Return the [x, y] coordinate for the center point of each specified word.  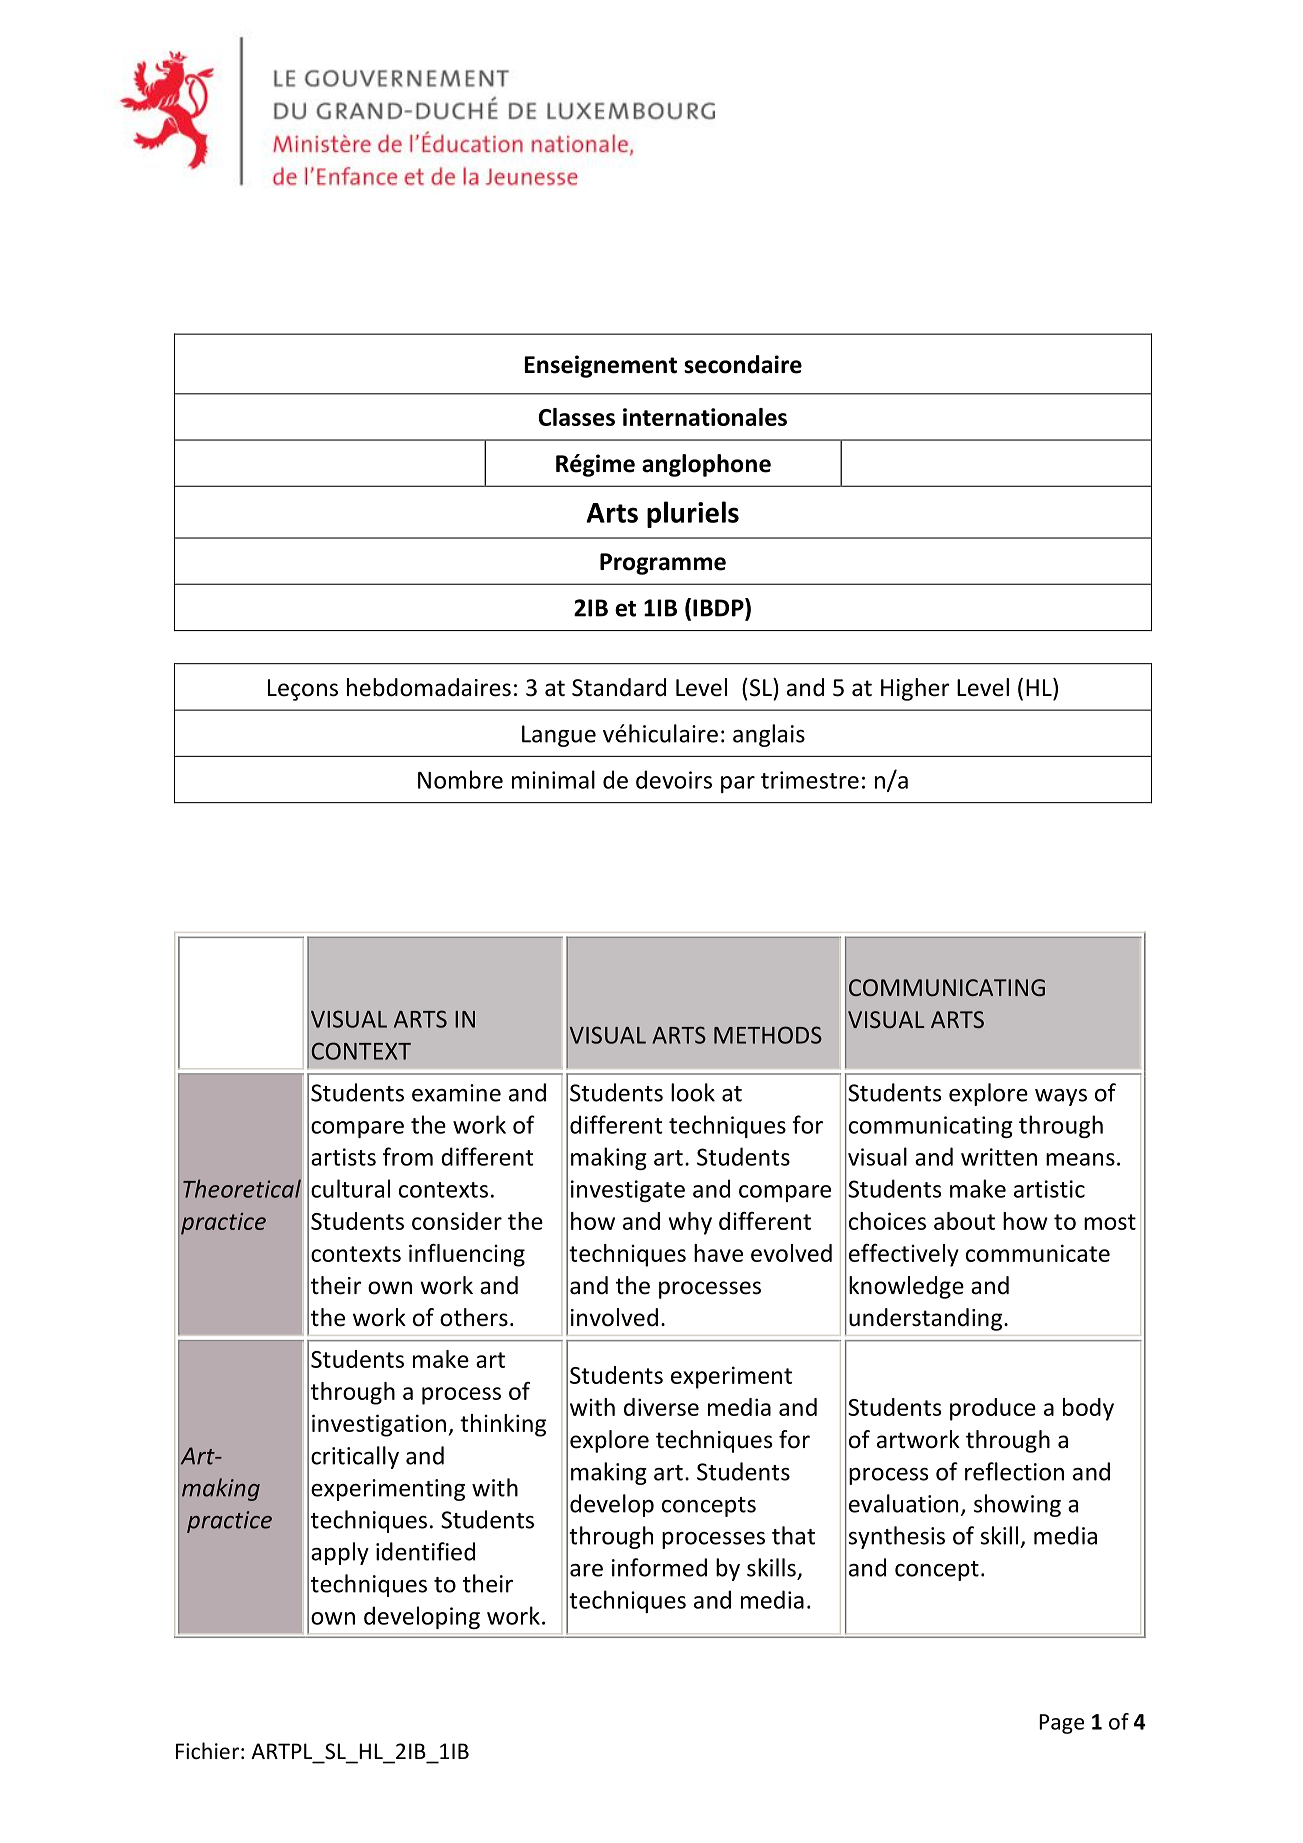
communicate [1038, 1253]
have [718, 1253]
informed [659, 1567]
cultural [350, 1188]
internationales [705, 417]
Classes [576, 417]
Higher [915, 689]
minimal [553, 779]
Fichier [207, 1751]
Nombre [460, 779]
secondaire [743, 364]
